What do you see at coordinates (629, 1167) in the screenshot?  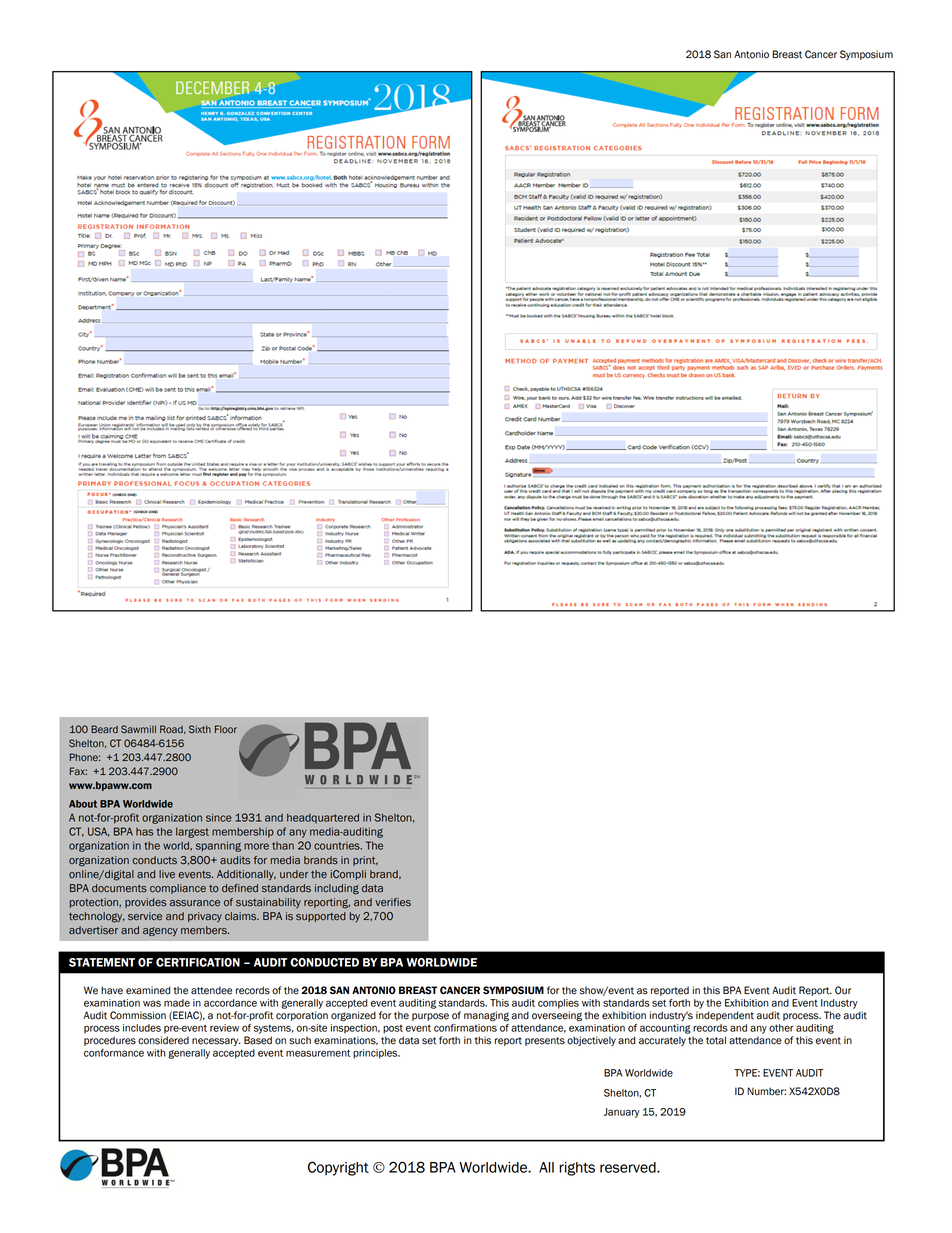 I see `reserved` at bounding box center [629, 1167].
